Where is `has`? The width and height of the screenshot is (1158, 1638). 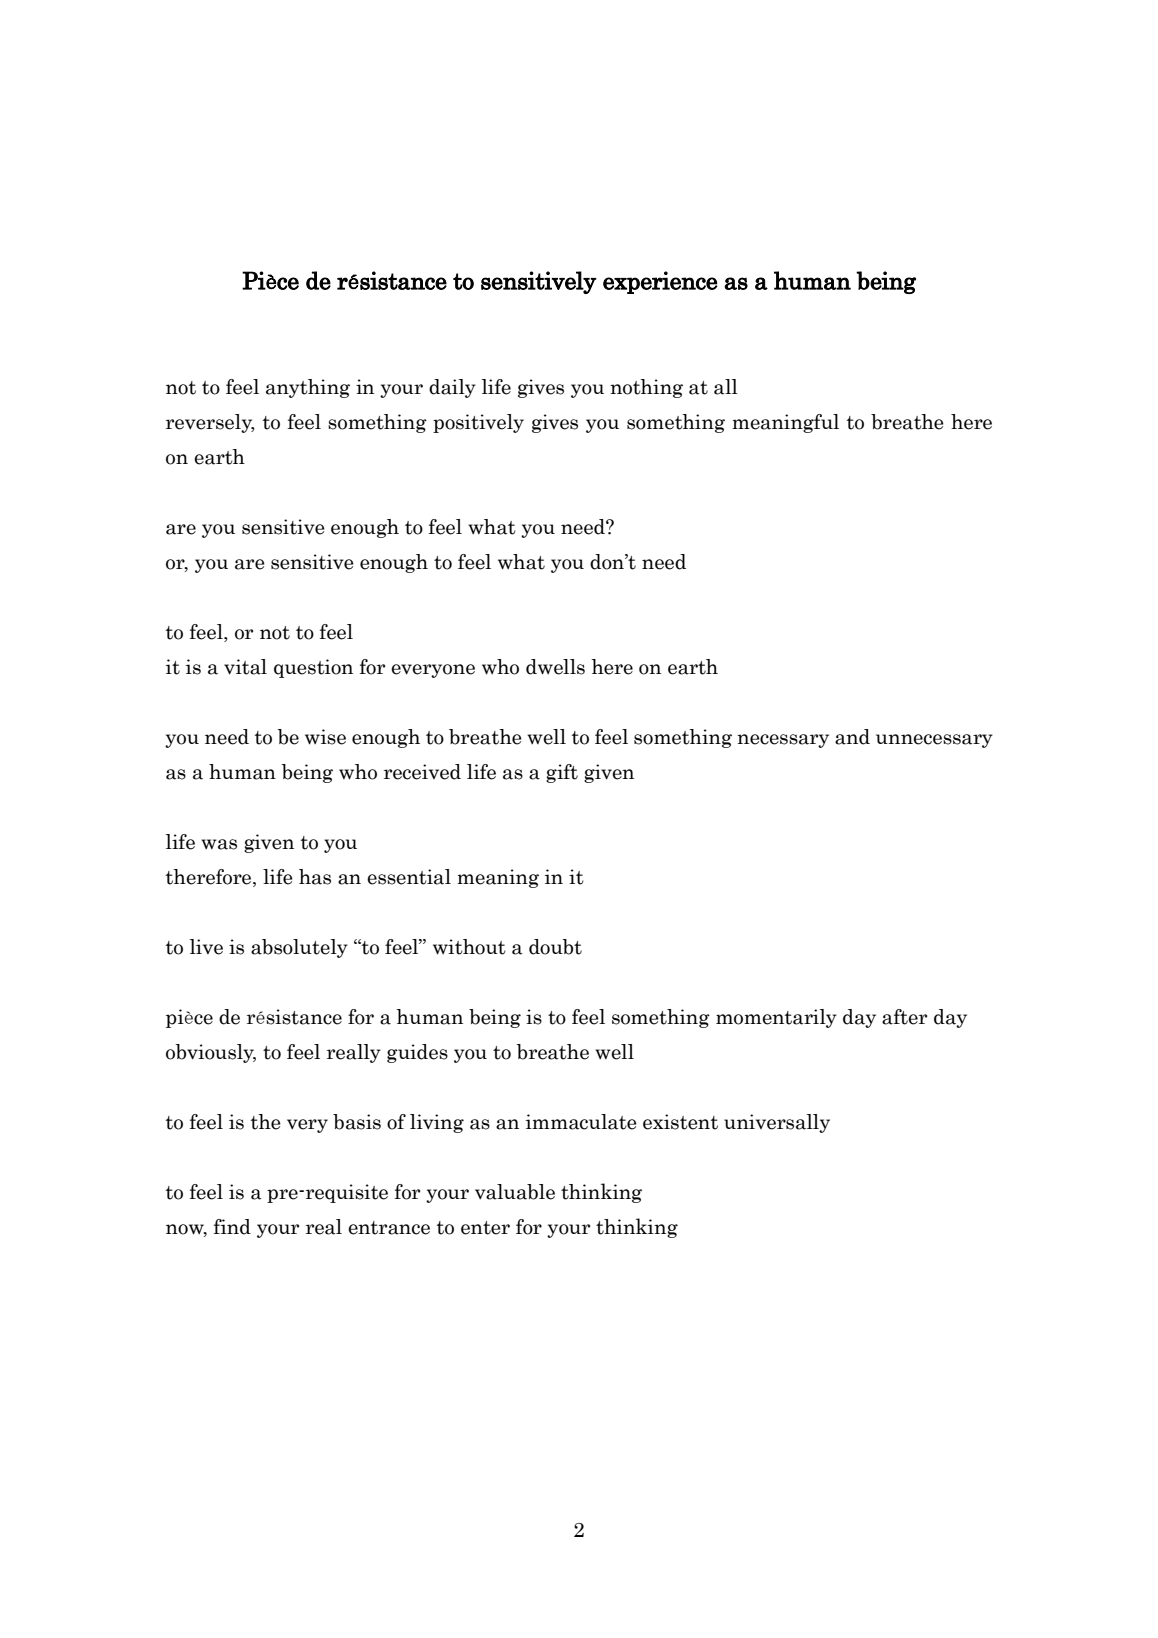 has is located at coordinates (315, 877).
